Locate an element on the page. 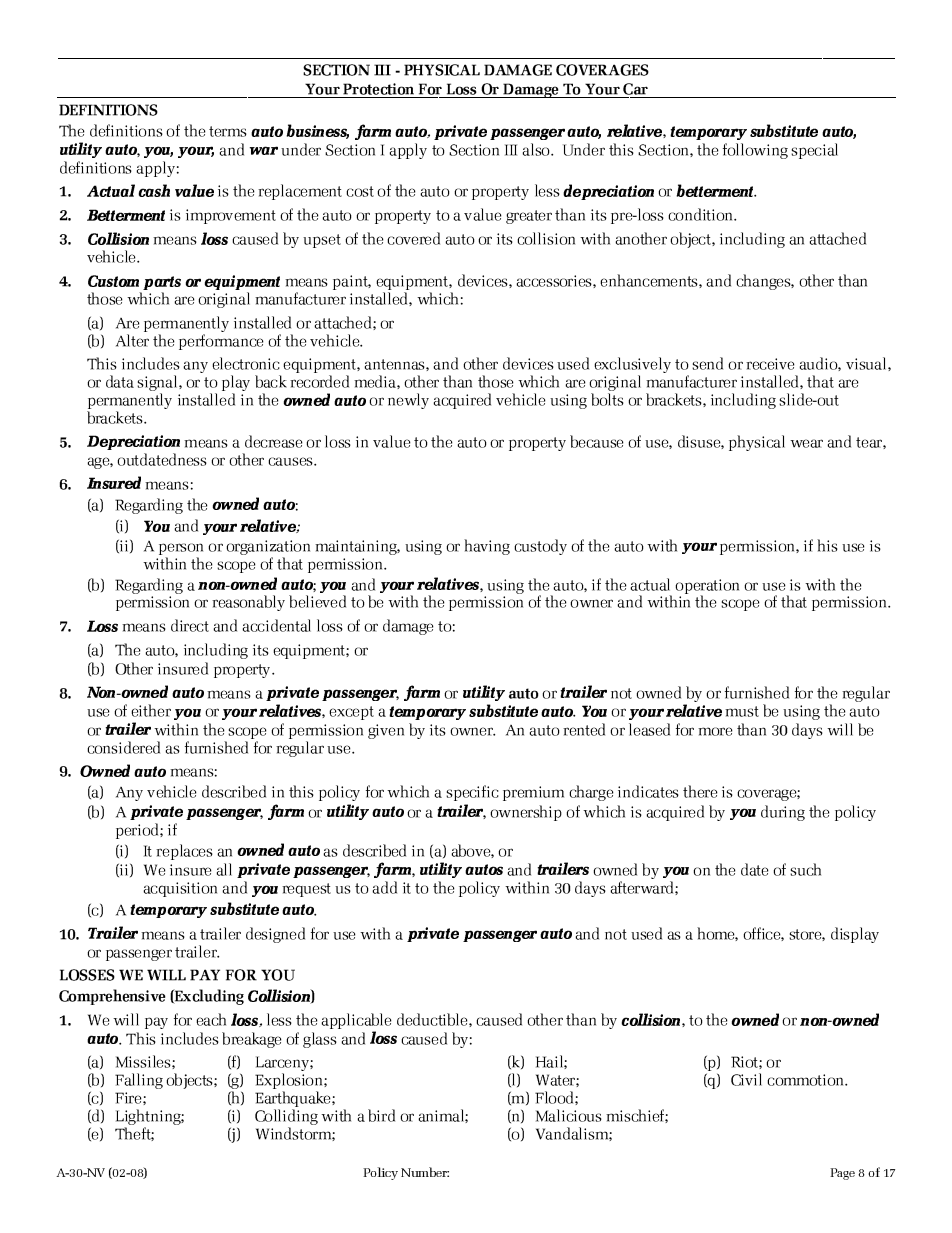 The height and width of the document is (1233, 952). must is located at coordinates (742, 711).
